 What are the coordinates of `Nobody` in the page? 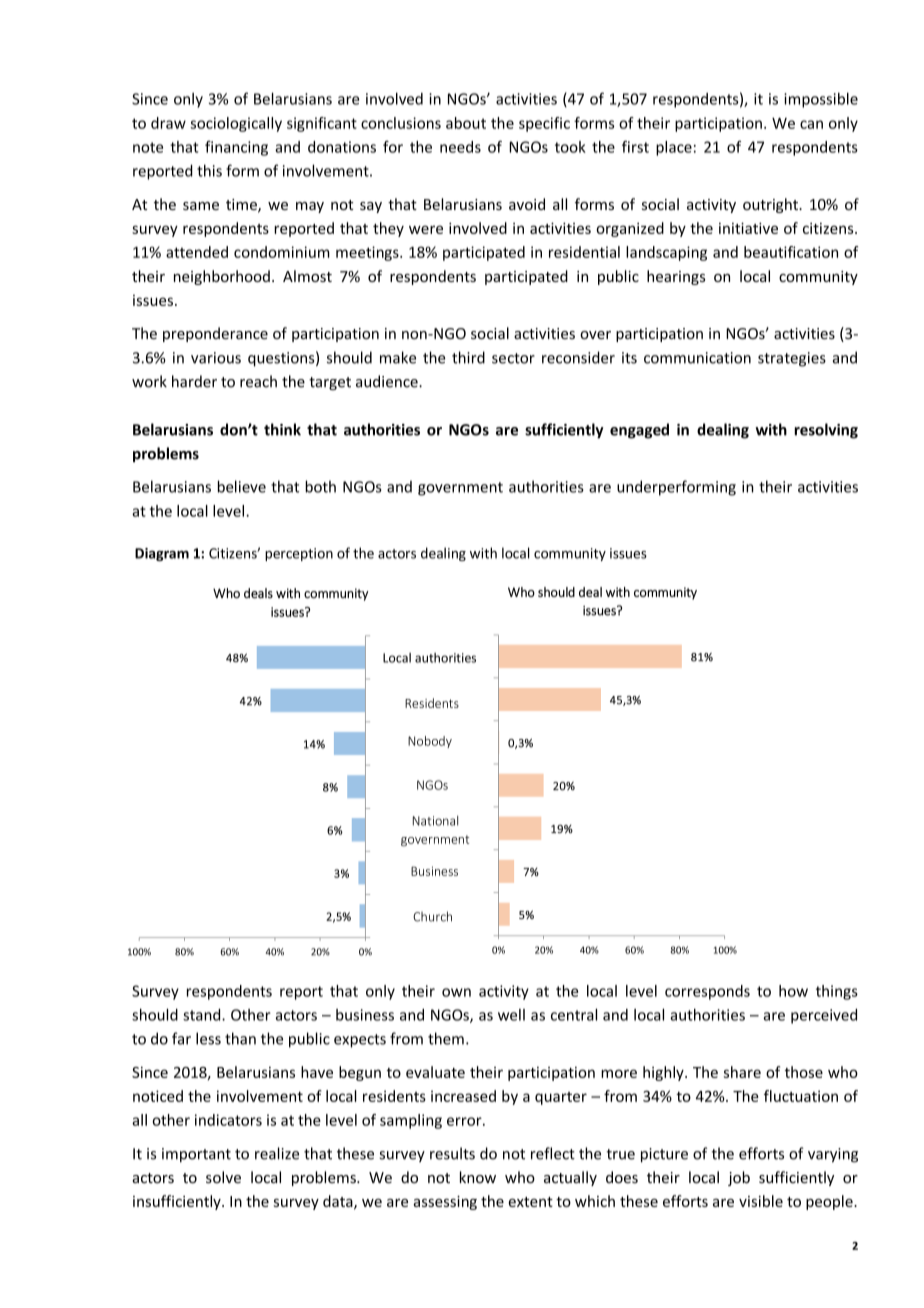 It's located at (430, 742).
